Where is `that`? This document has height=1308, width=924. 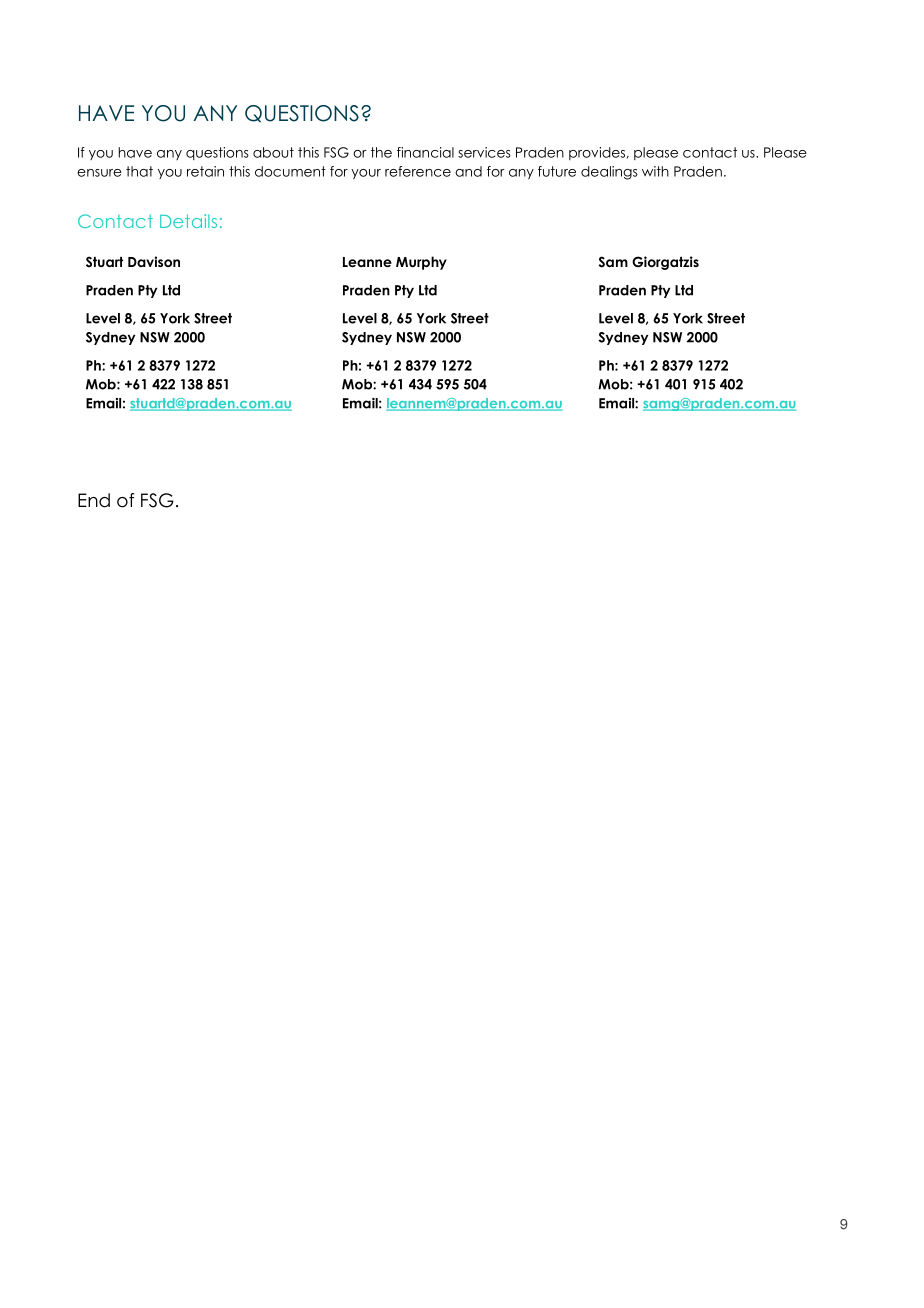
that is located at coordinates (139, 171).
